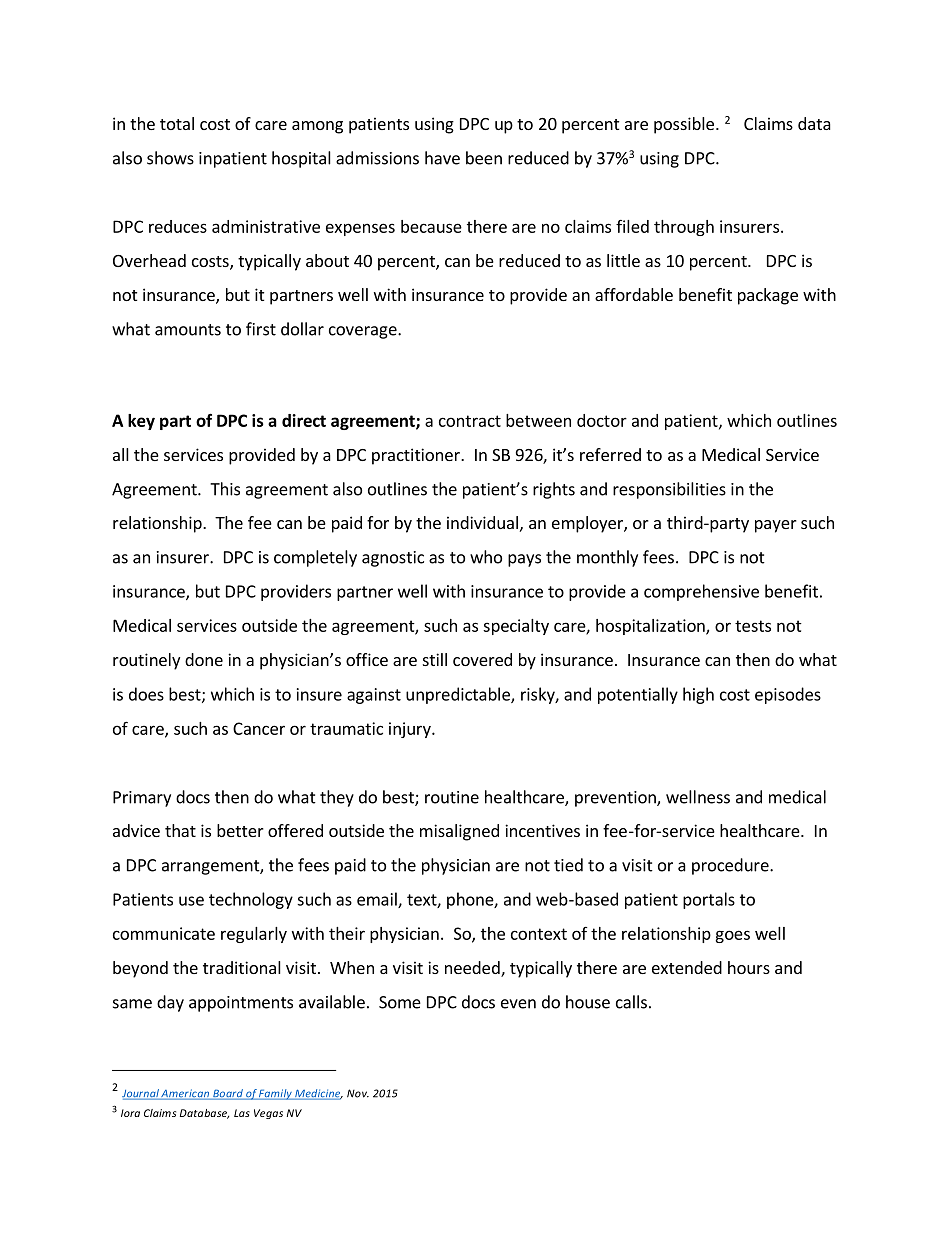  Describe the element at coordinates (225, 489) in the screenshot. I see `This` at that location.
